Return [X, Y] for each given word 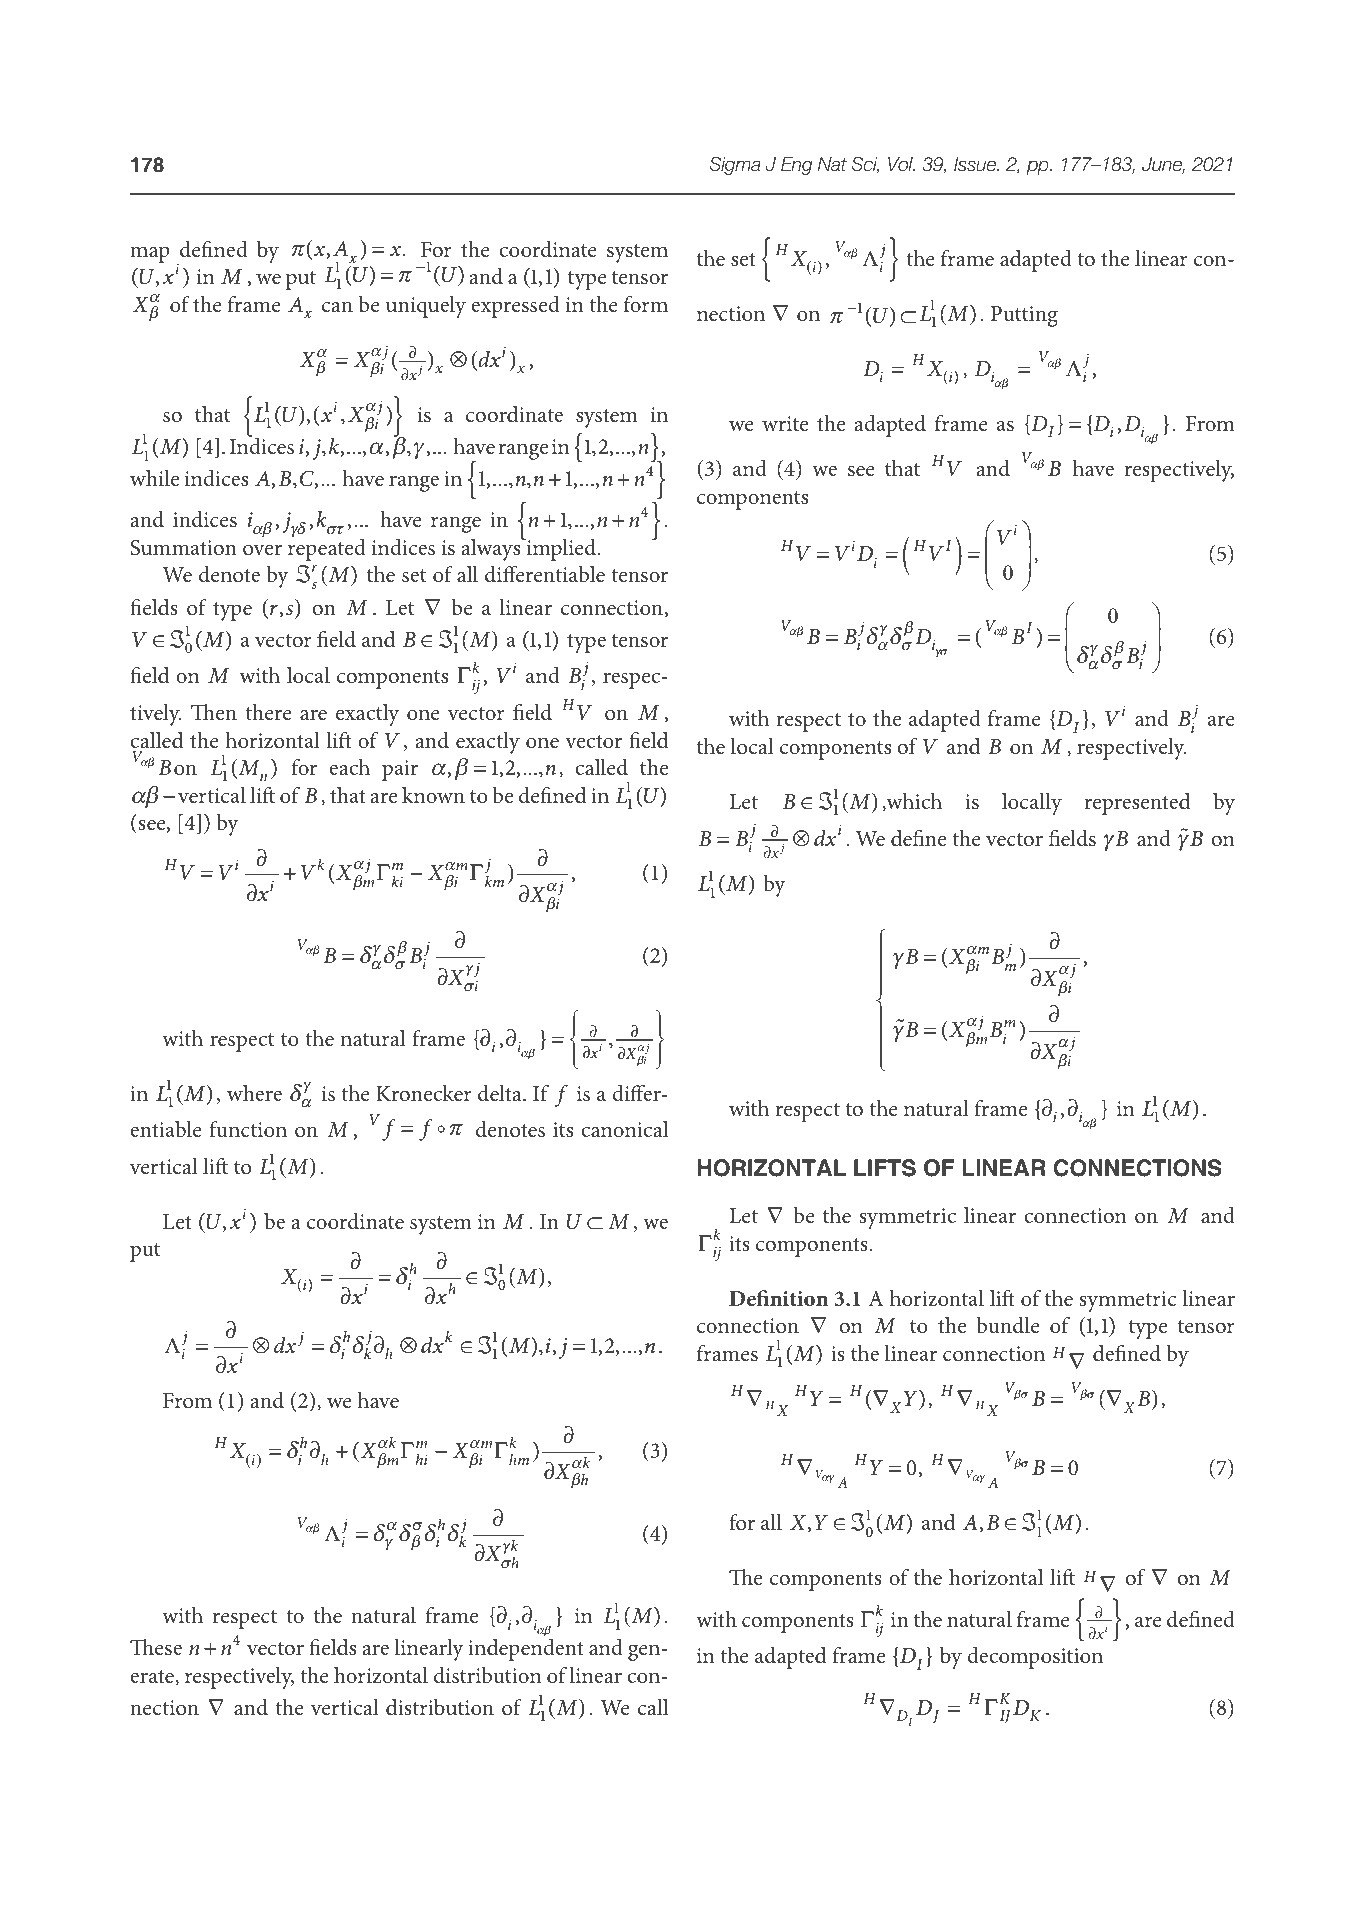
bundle [1008, 1325]
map [150, 254]
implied [561, 550]
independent [525, 1650]
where [254, 1093]
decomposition [1035, 1658]
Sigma [735, 166]
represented [1137, 804]
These [156, 1647]
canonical [624, 1129]
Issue [976, 164]
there [268, 712]
